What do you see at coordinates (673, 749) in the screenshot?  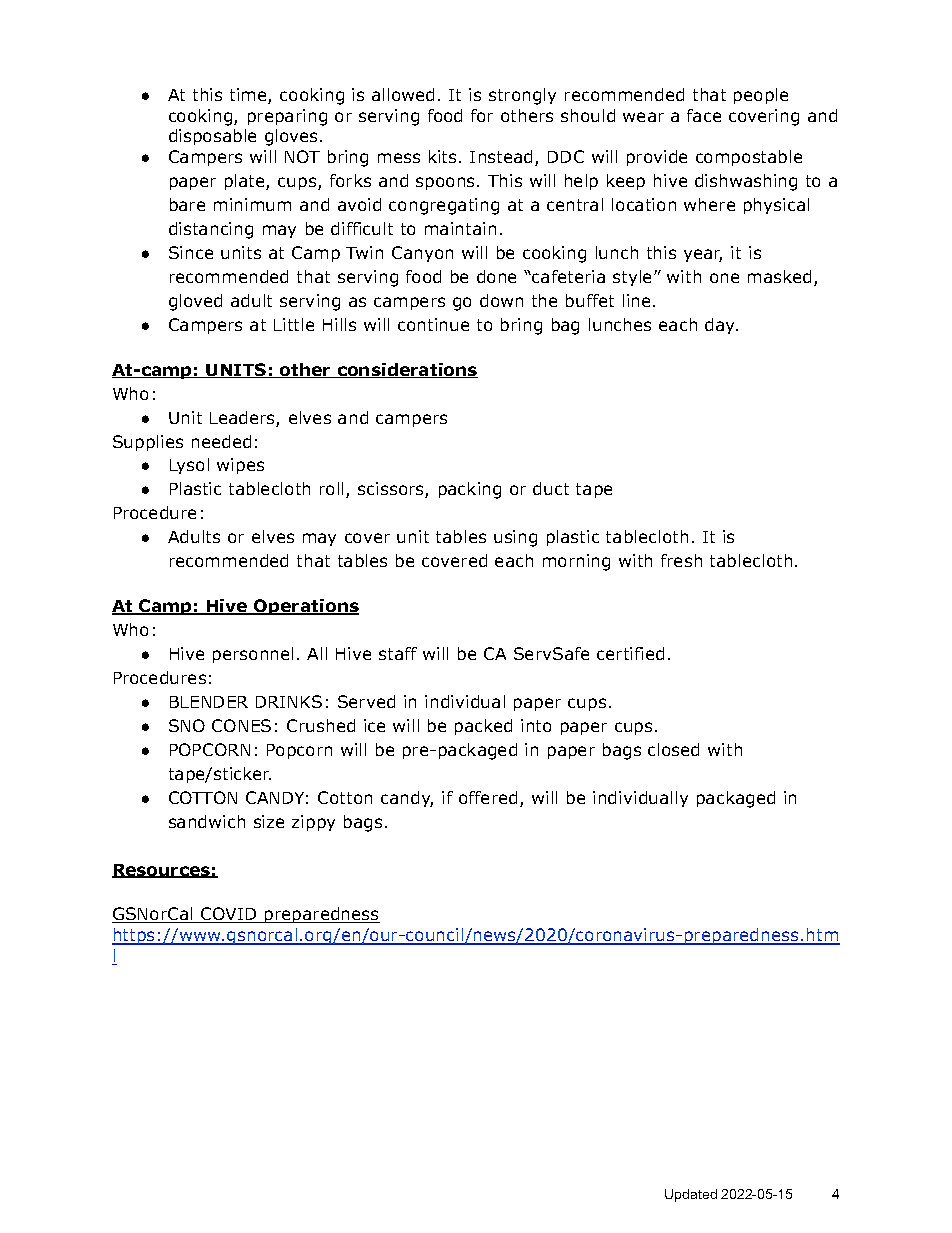 I see `closed` at bounding box center [673, 749].
